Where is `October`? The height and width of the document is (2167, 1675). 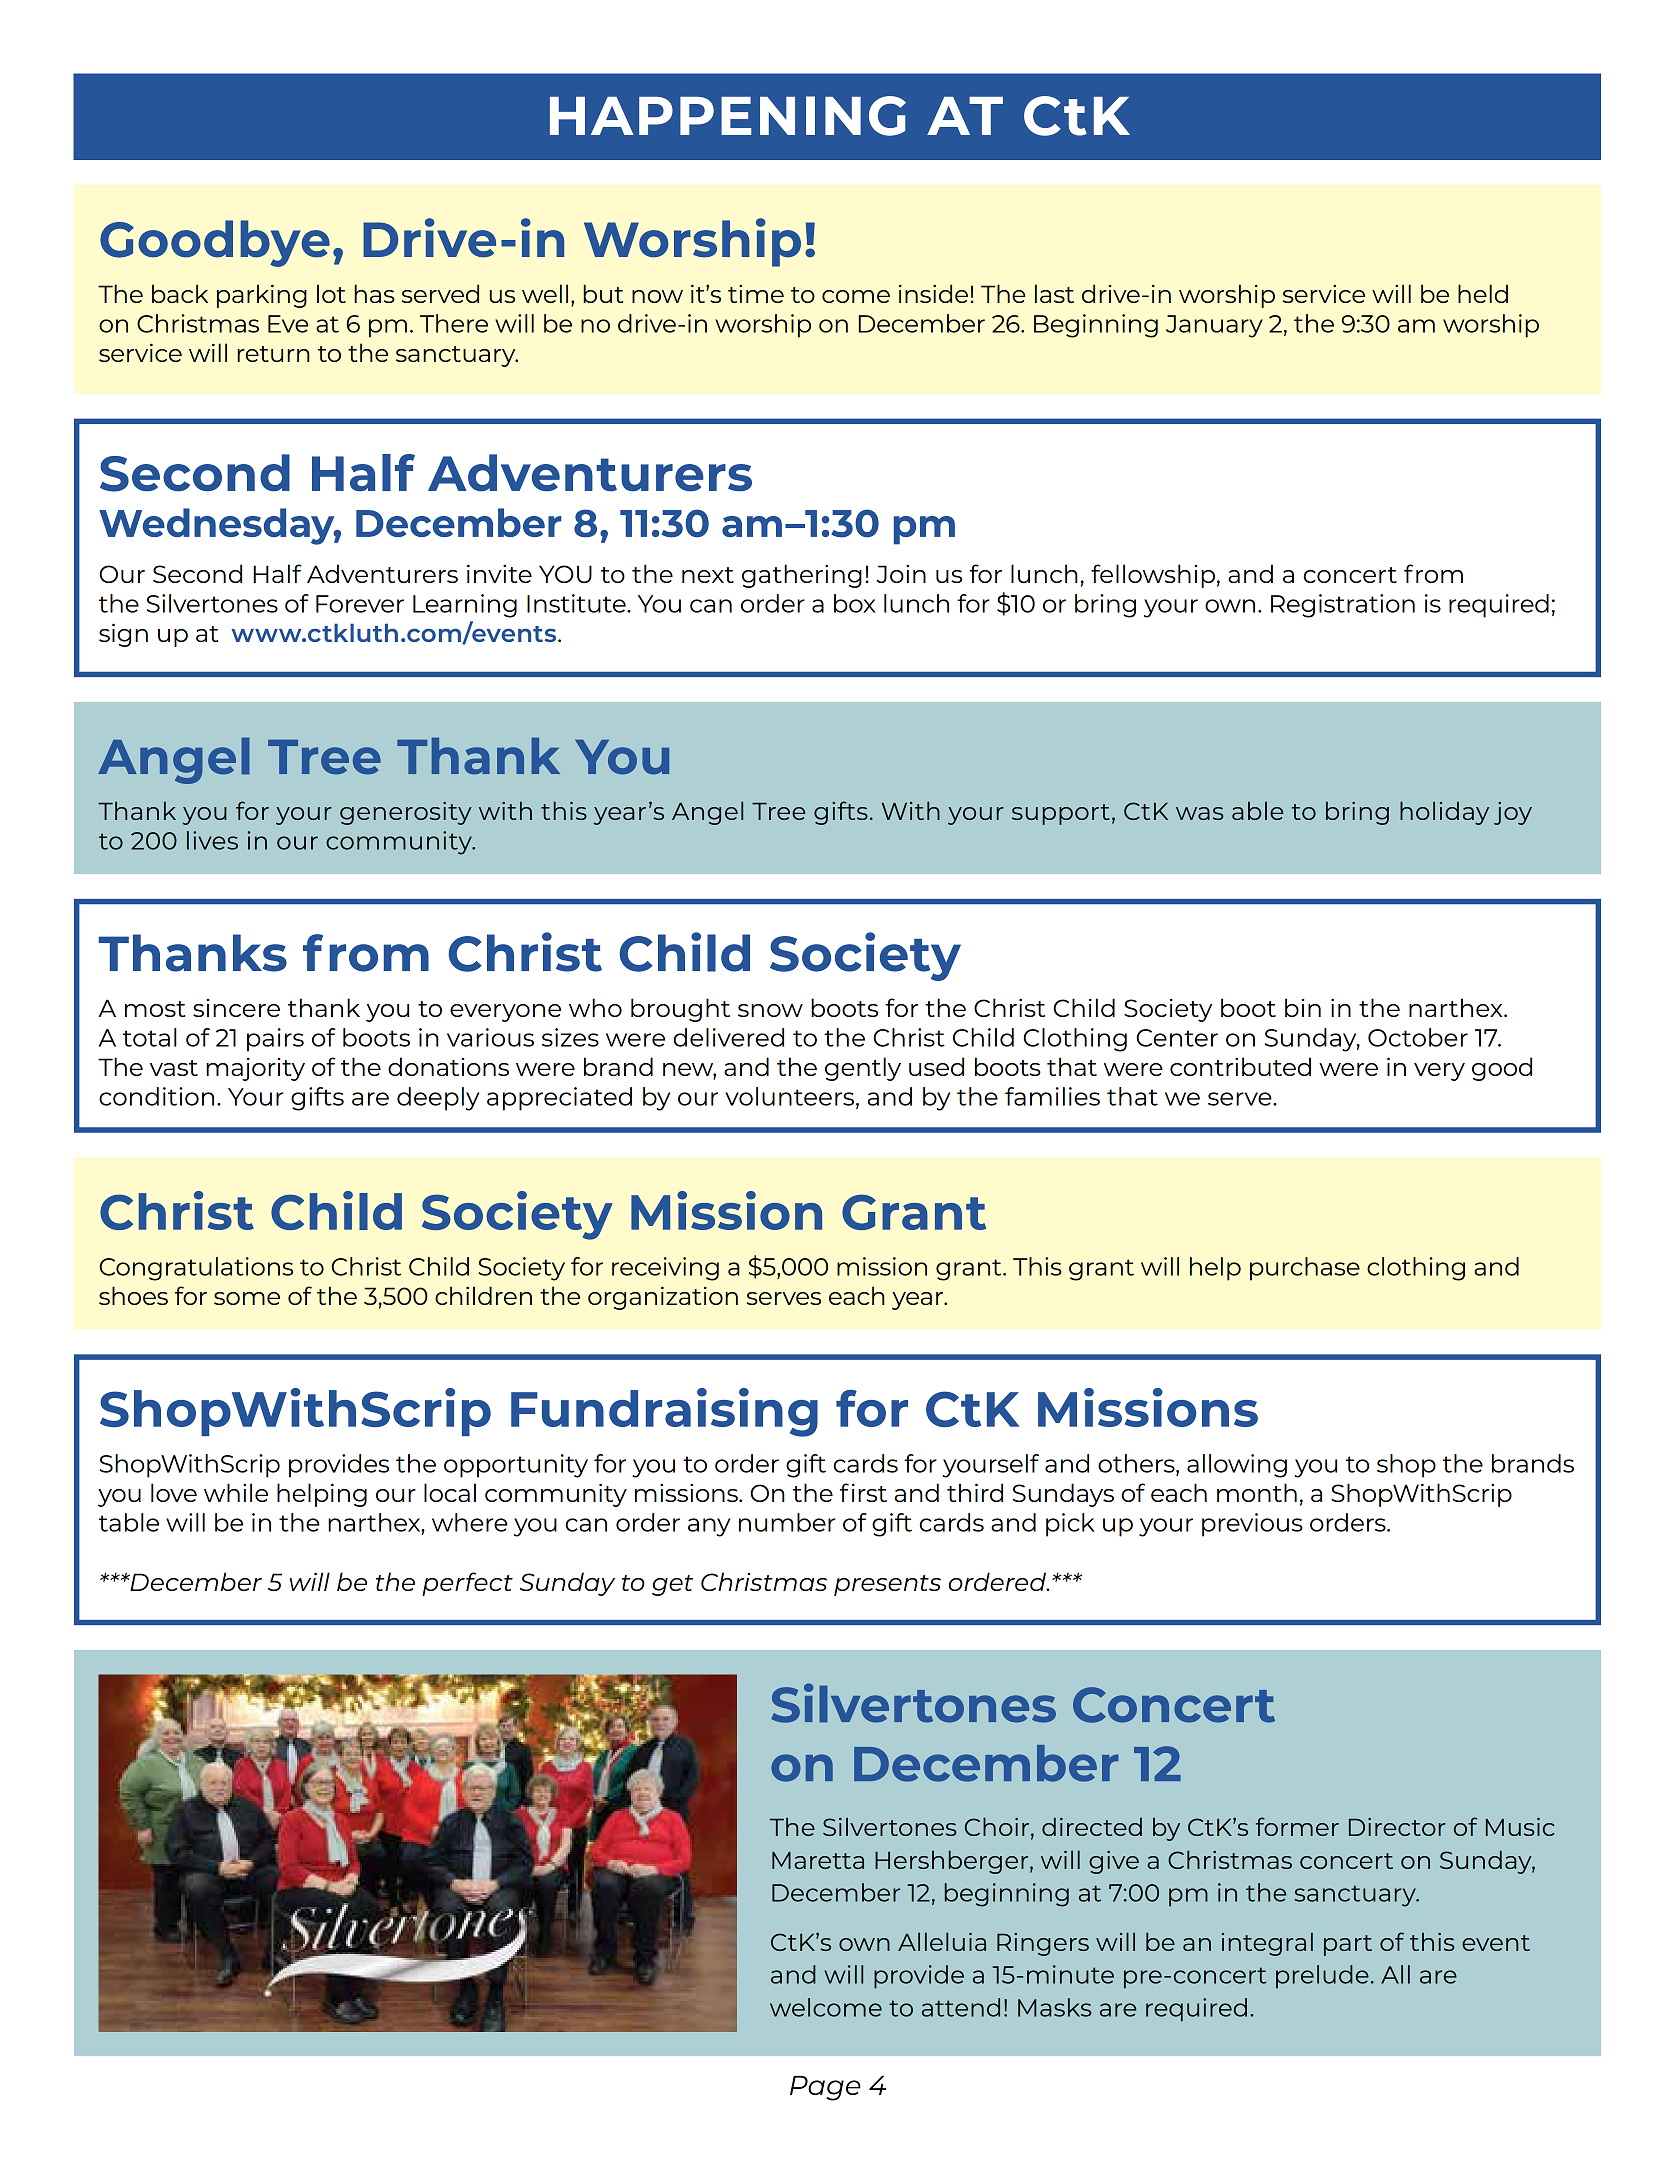 October is located at coordinates (1418, 1037).
